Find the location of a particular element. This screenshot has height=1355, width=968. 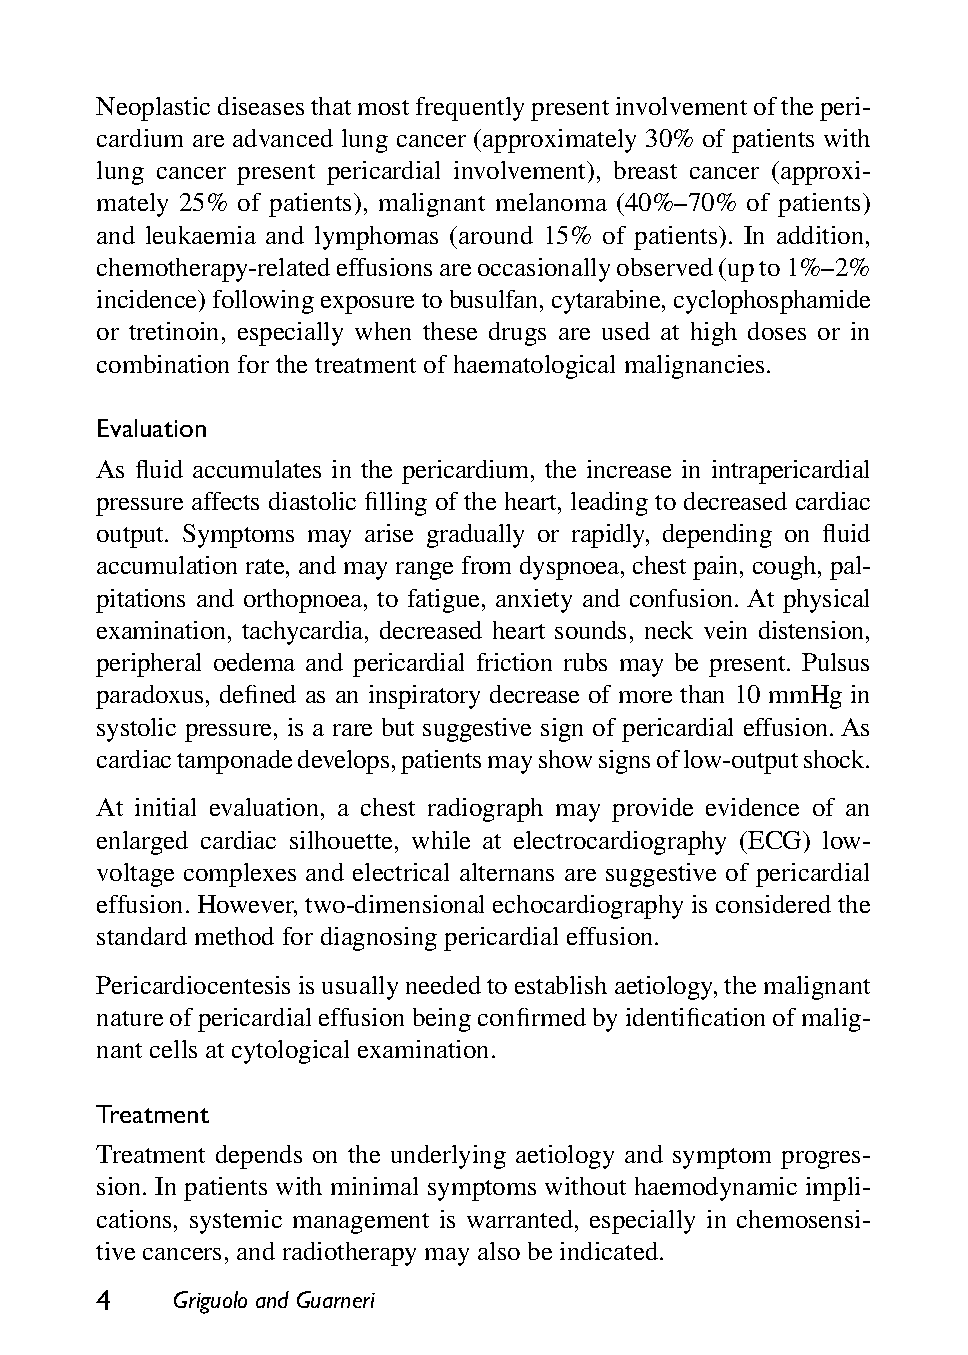

enlarged is located at coordinates (142, 843).
